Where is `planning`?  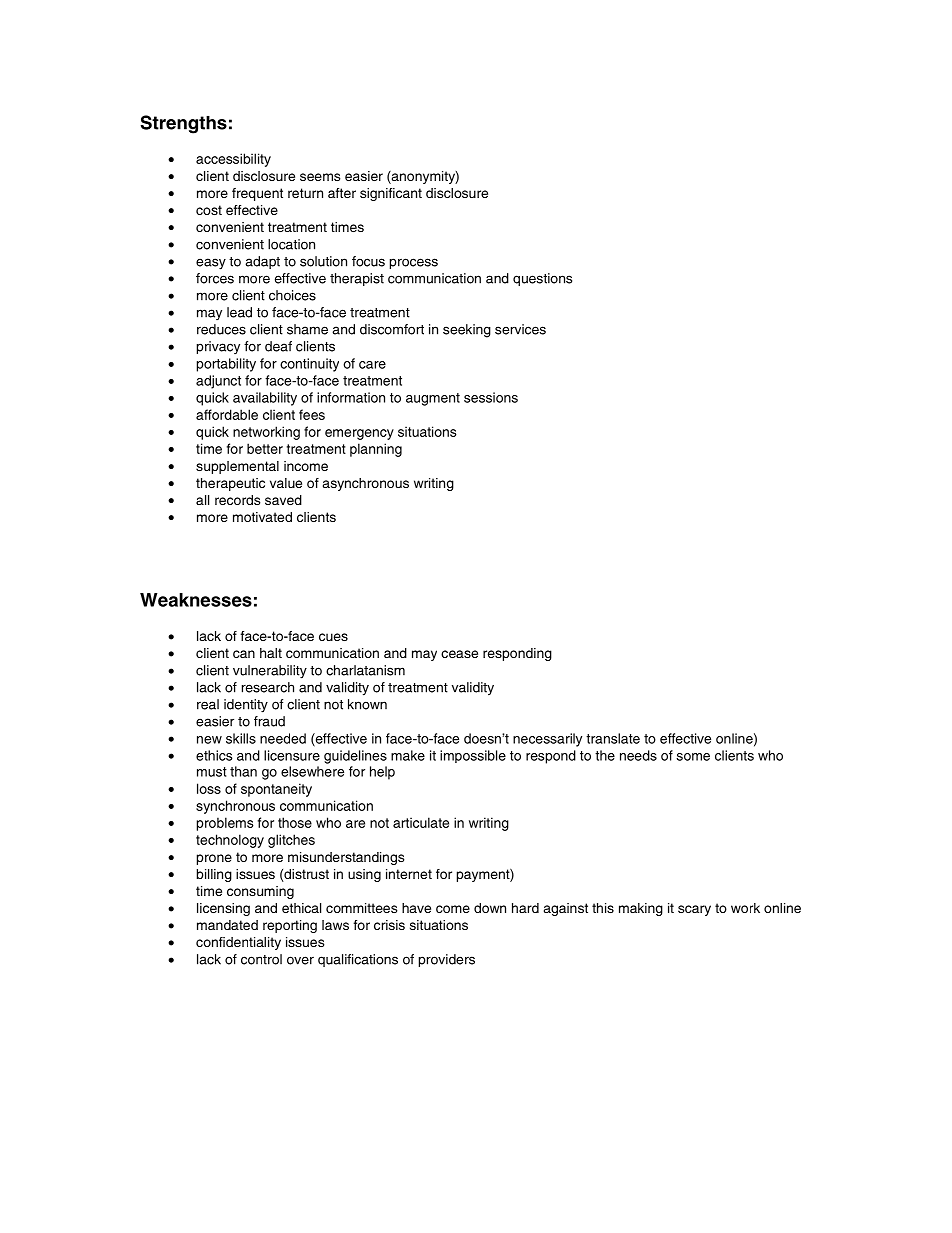
planning is located at coordinates (376, 450).
